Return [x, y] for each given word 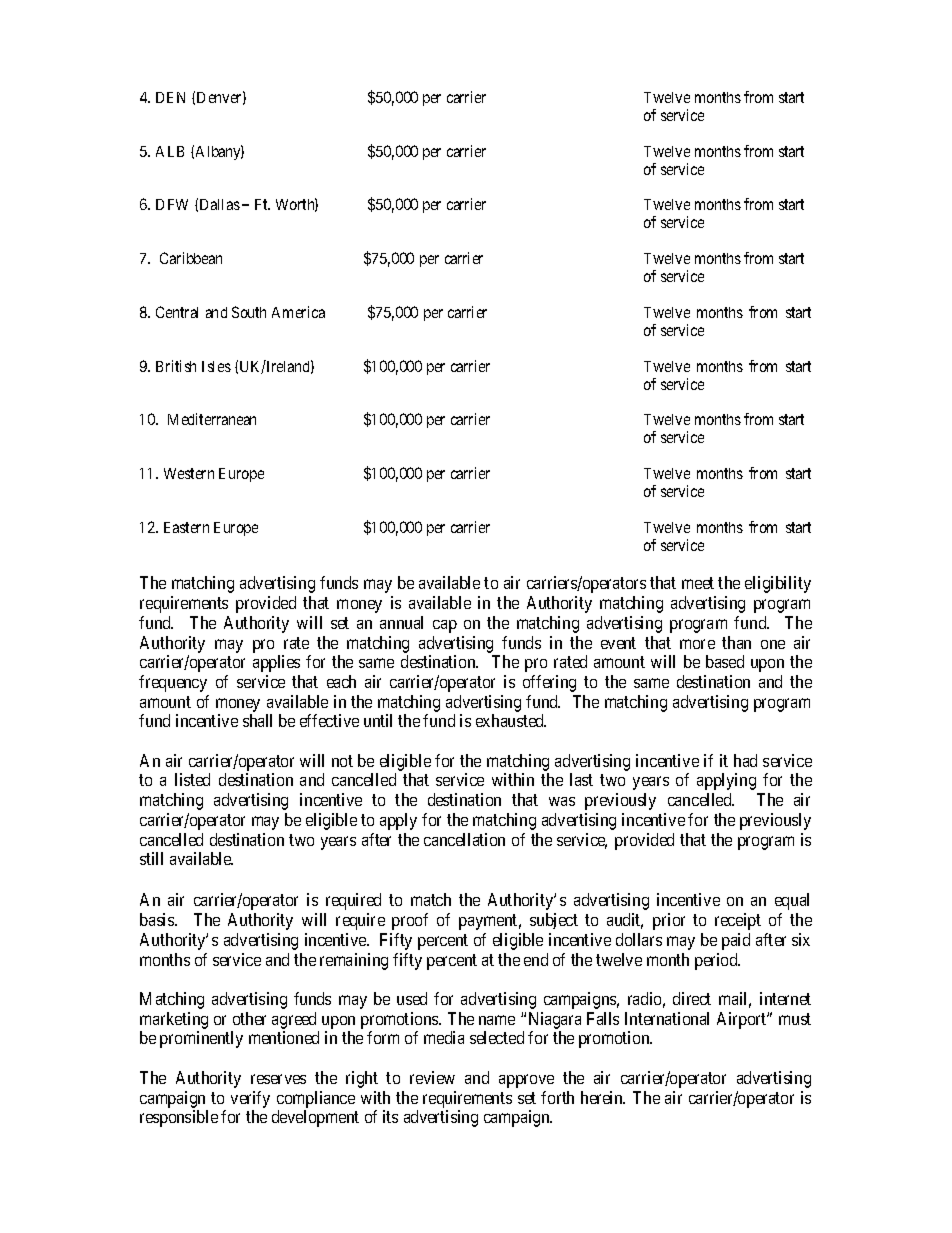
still [151, 858]
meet [698, 583]
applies [276, 663]
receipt [738, 921]
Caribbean [191, 258]
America [298, 312]
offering [549, 683]
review [432, 1077]
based [725, 661]
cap [445, 626]
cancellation [464, 839]
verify [250, 1099]
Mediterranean [212, 419]
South [249, 312]
